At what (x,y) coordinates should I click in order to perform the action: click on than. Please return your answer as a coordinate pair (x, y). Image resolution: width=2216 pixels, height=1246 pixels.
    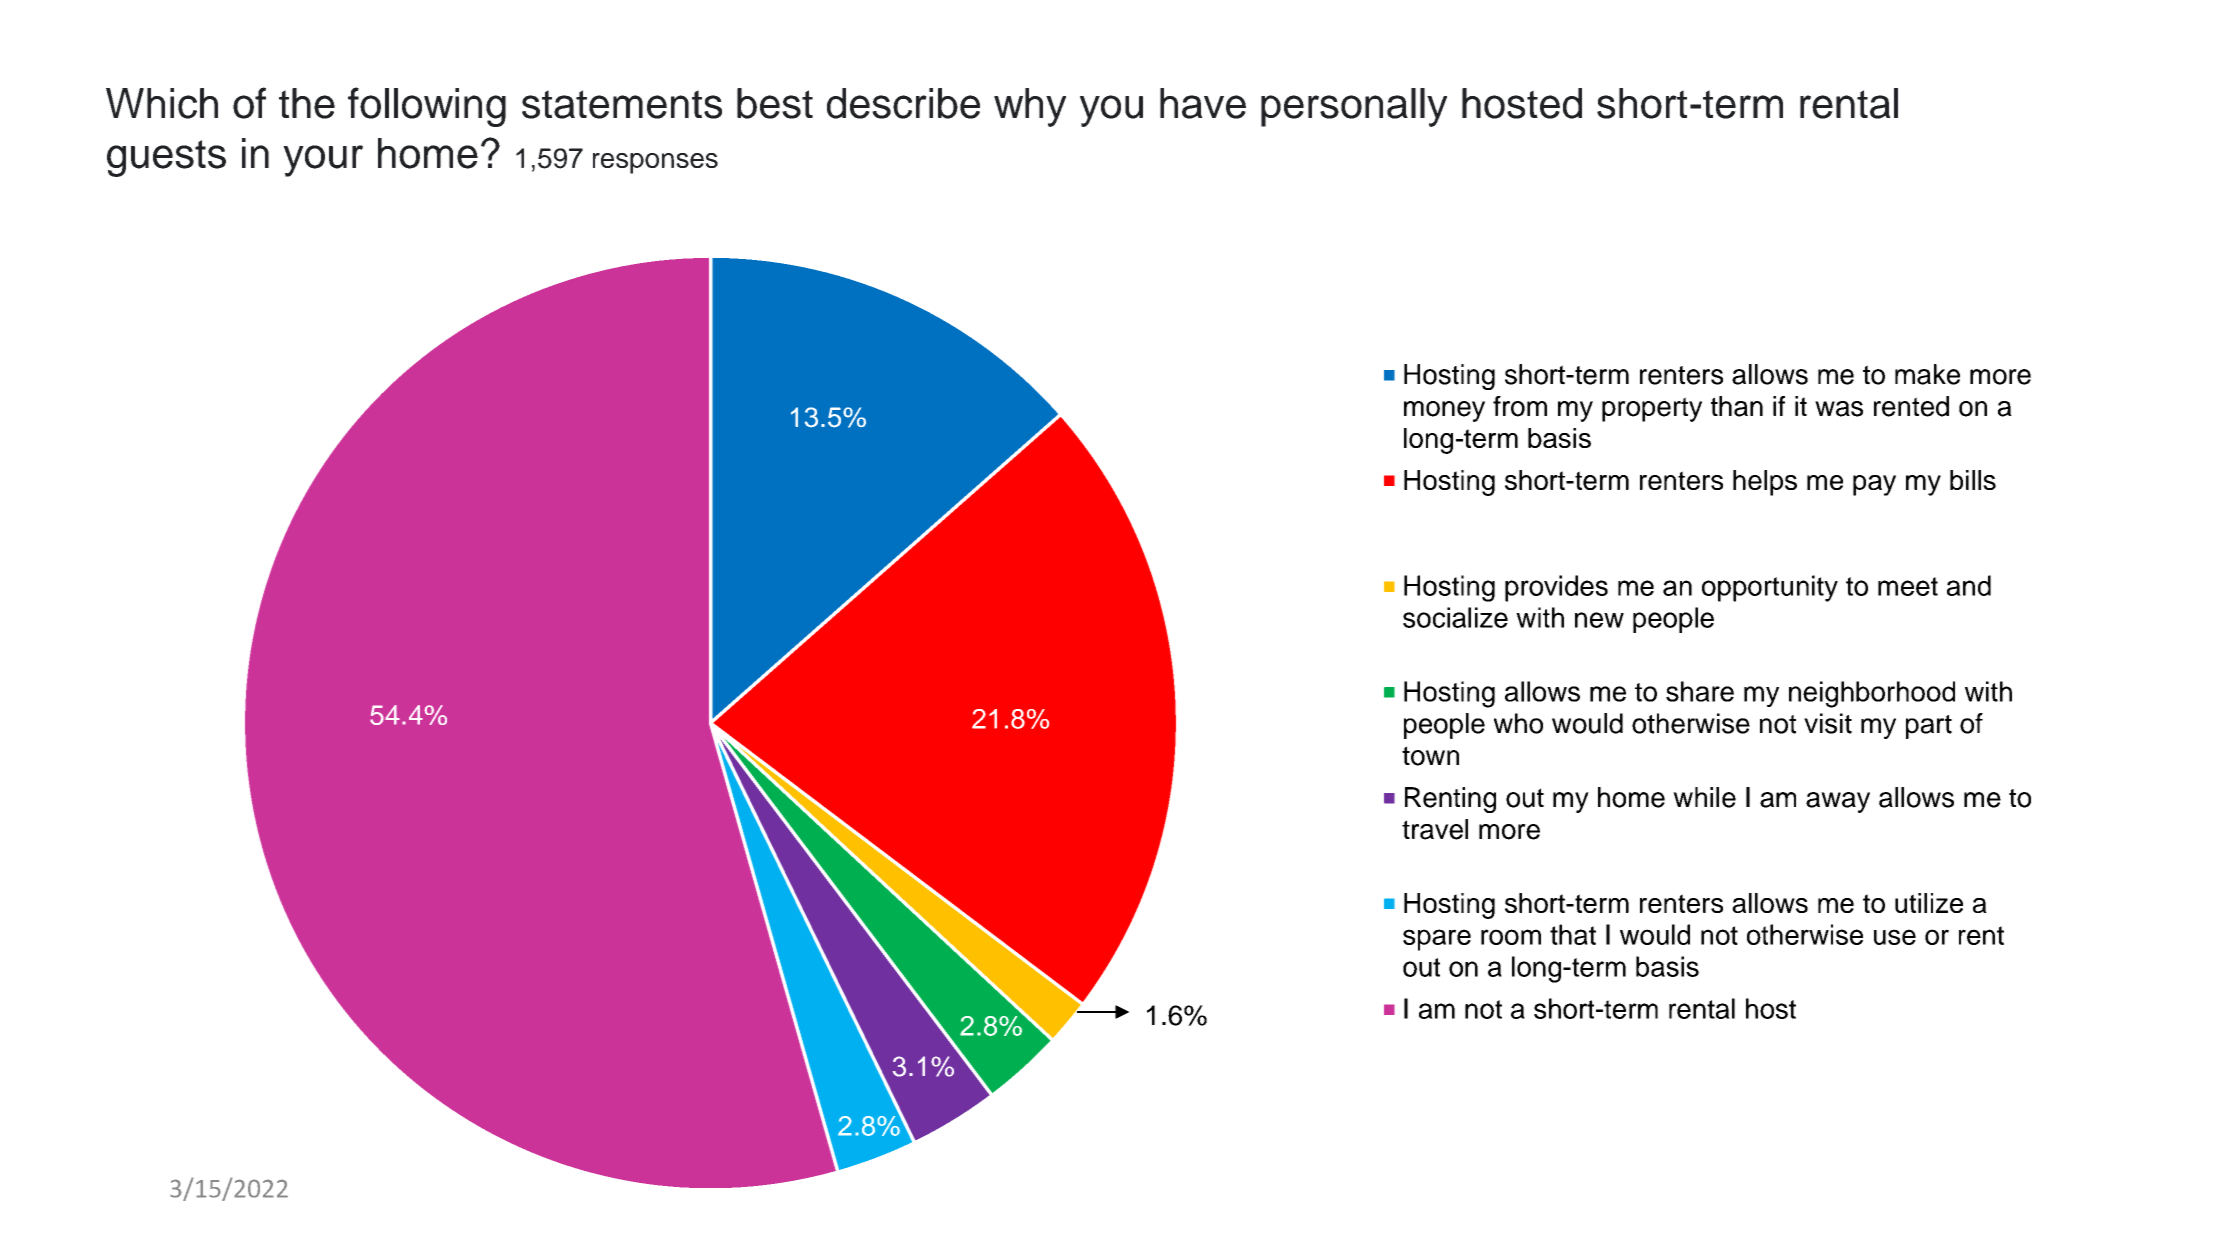
    Looking at the image, I should click on (1737, 406).
